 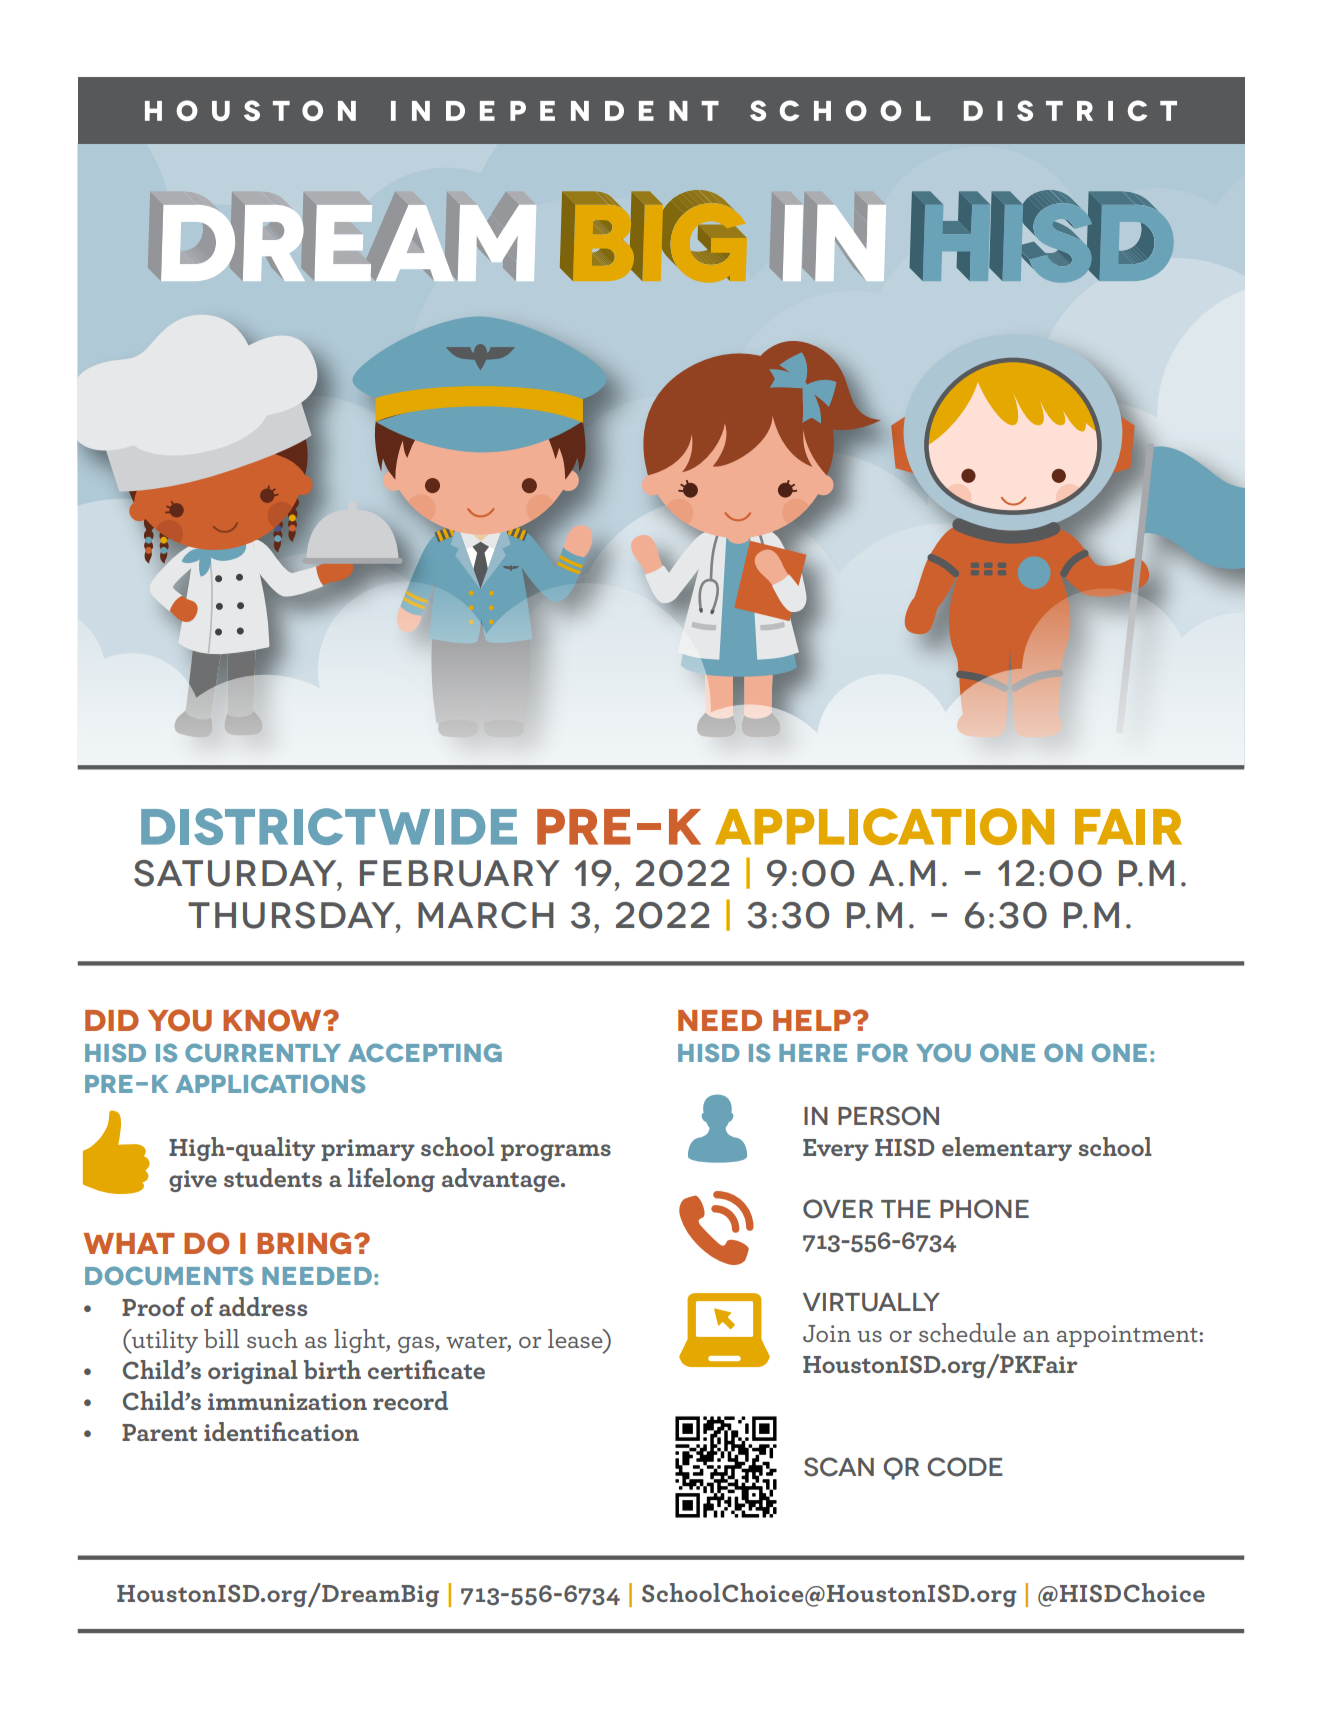 What do you see at coordinates (263, 1052) in the page?
I see `currently` at bounding box center [263, 1052].
